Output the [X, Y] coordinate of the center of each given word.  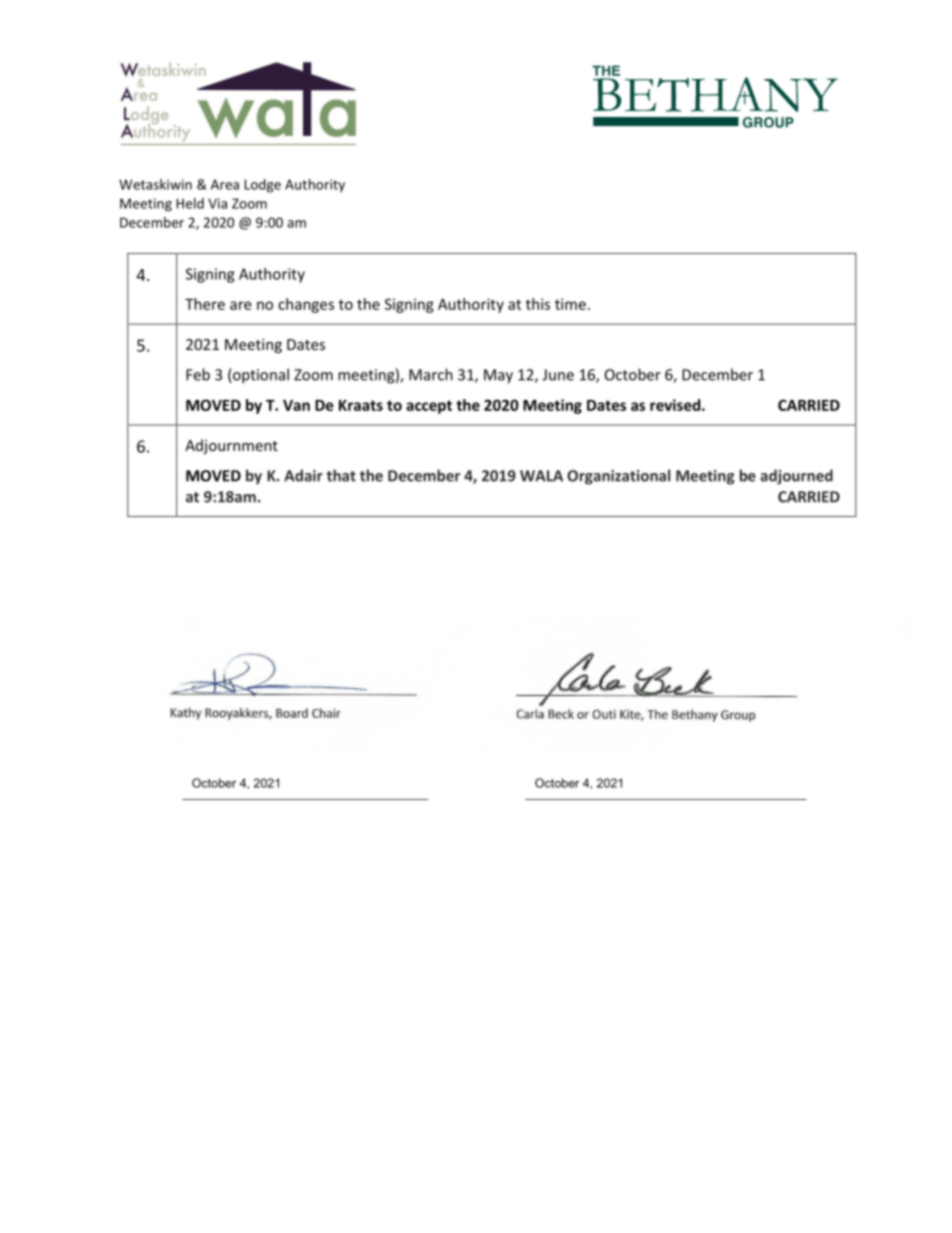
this [538, 304]
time [570, 304]
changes [306, 305]
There [205, 304]
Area [225, 184]
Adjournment [231, 446]
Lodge [262, 186]
